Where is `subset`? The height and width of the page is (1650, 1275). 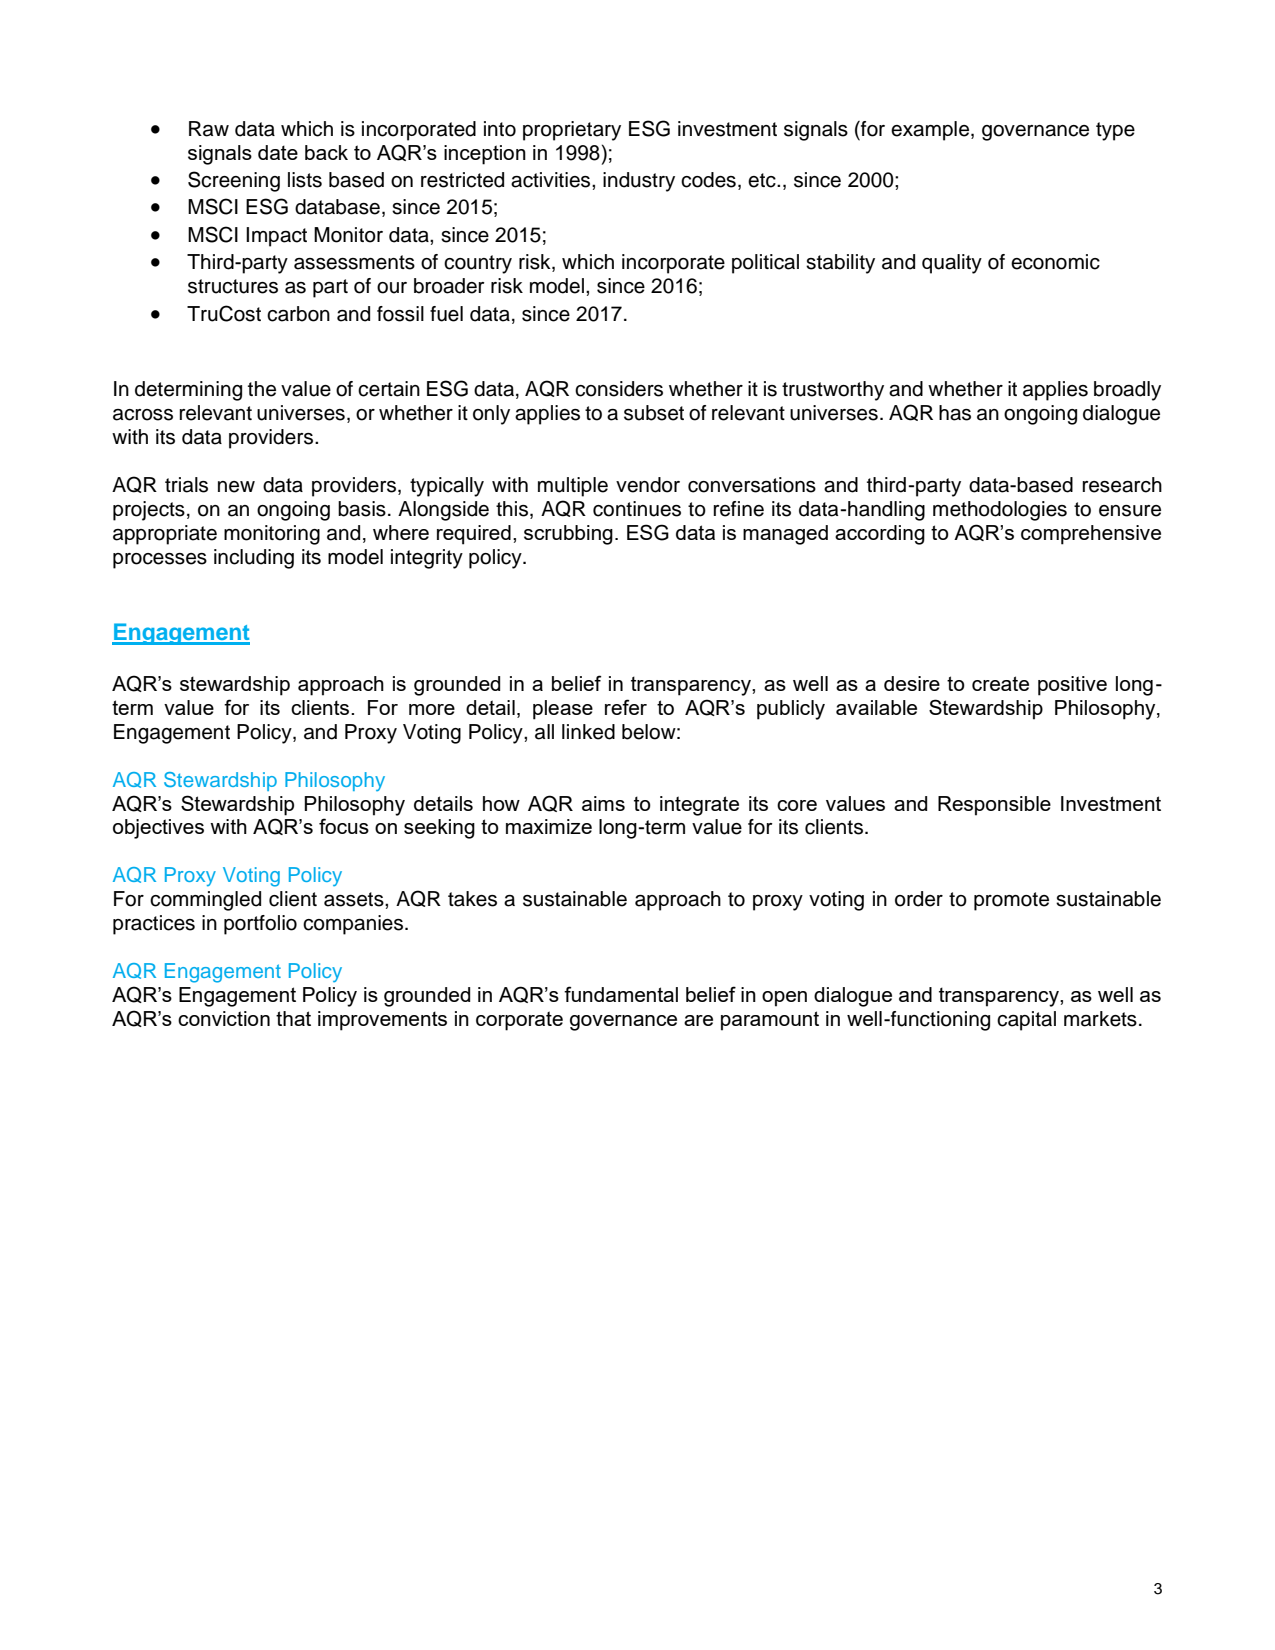
subset is located at coordinates (654, 413).
